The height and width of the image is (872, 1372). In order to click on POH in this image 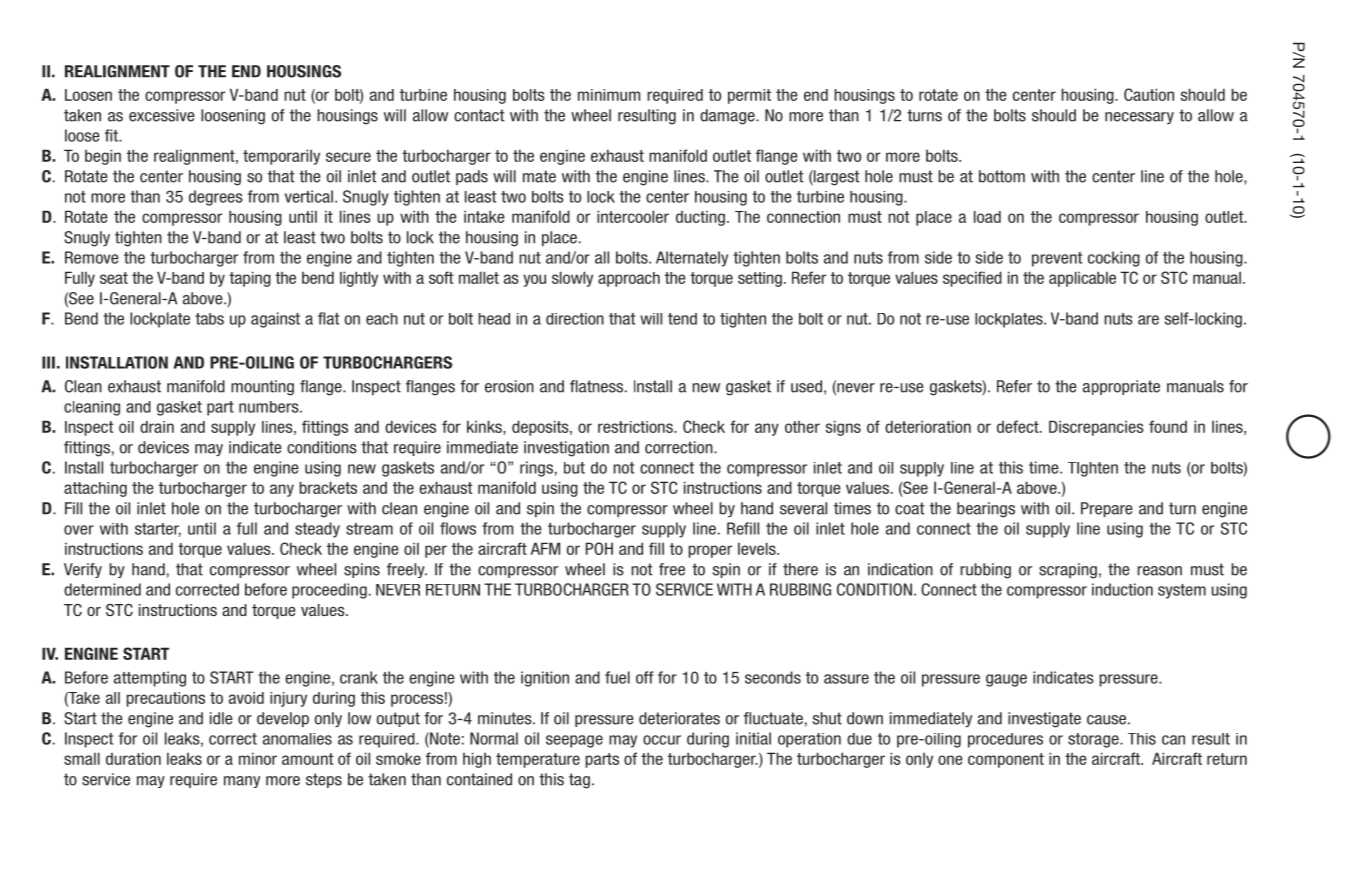, I will do `click(599, 548)`.
